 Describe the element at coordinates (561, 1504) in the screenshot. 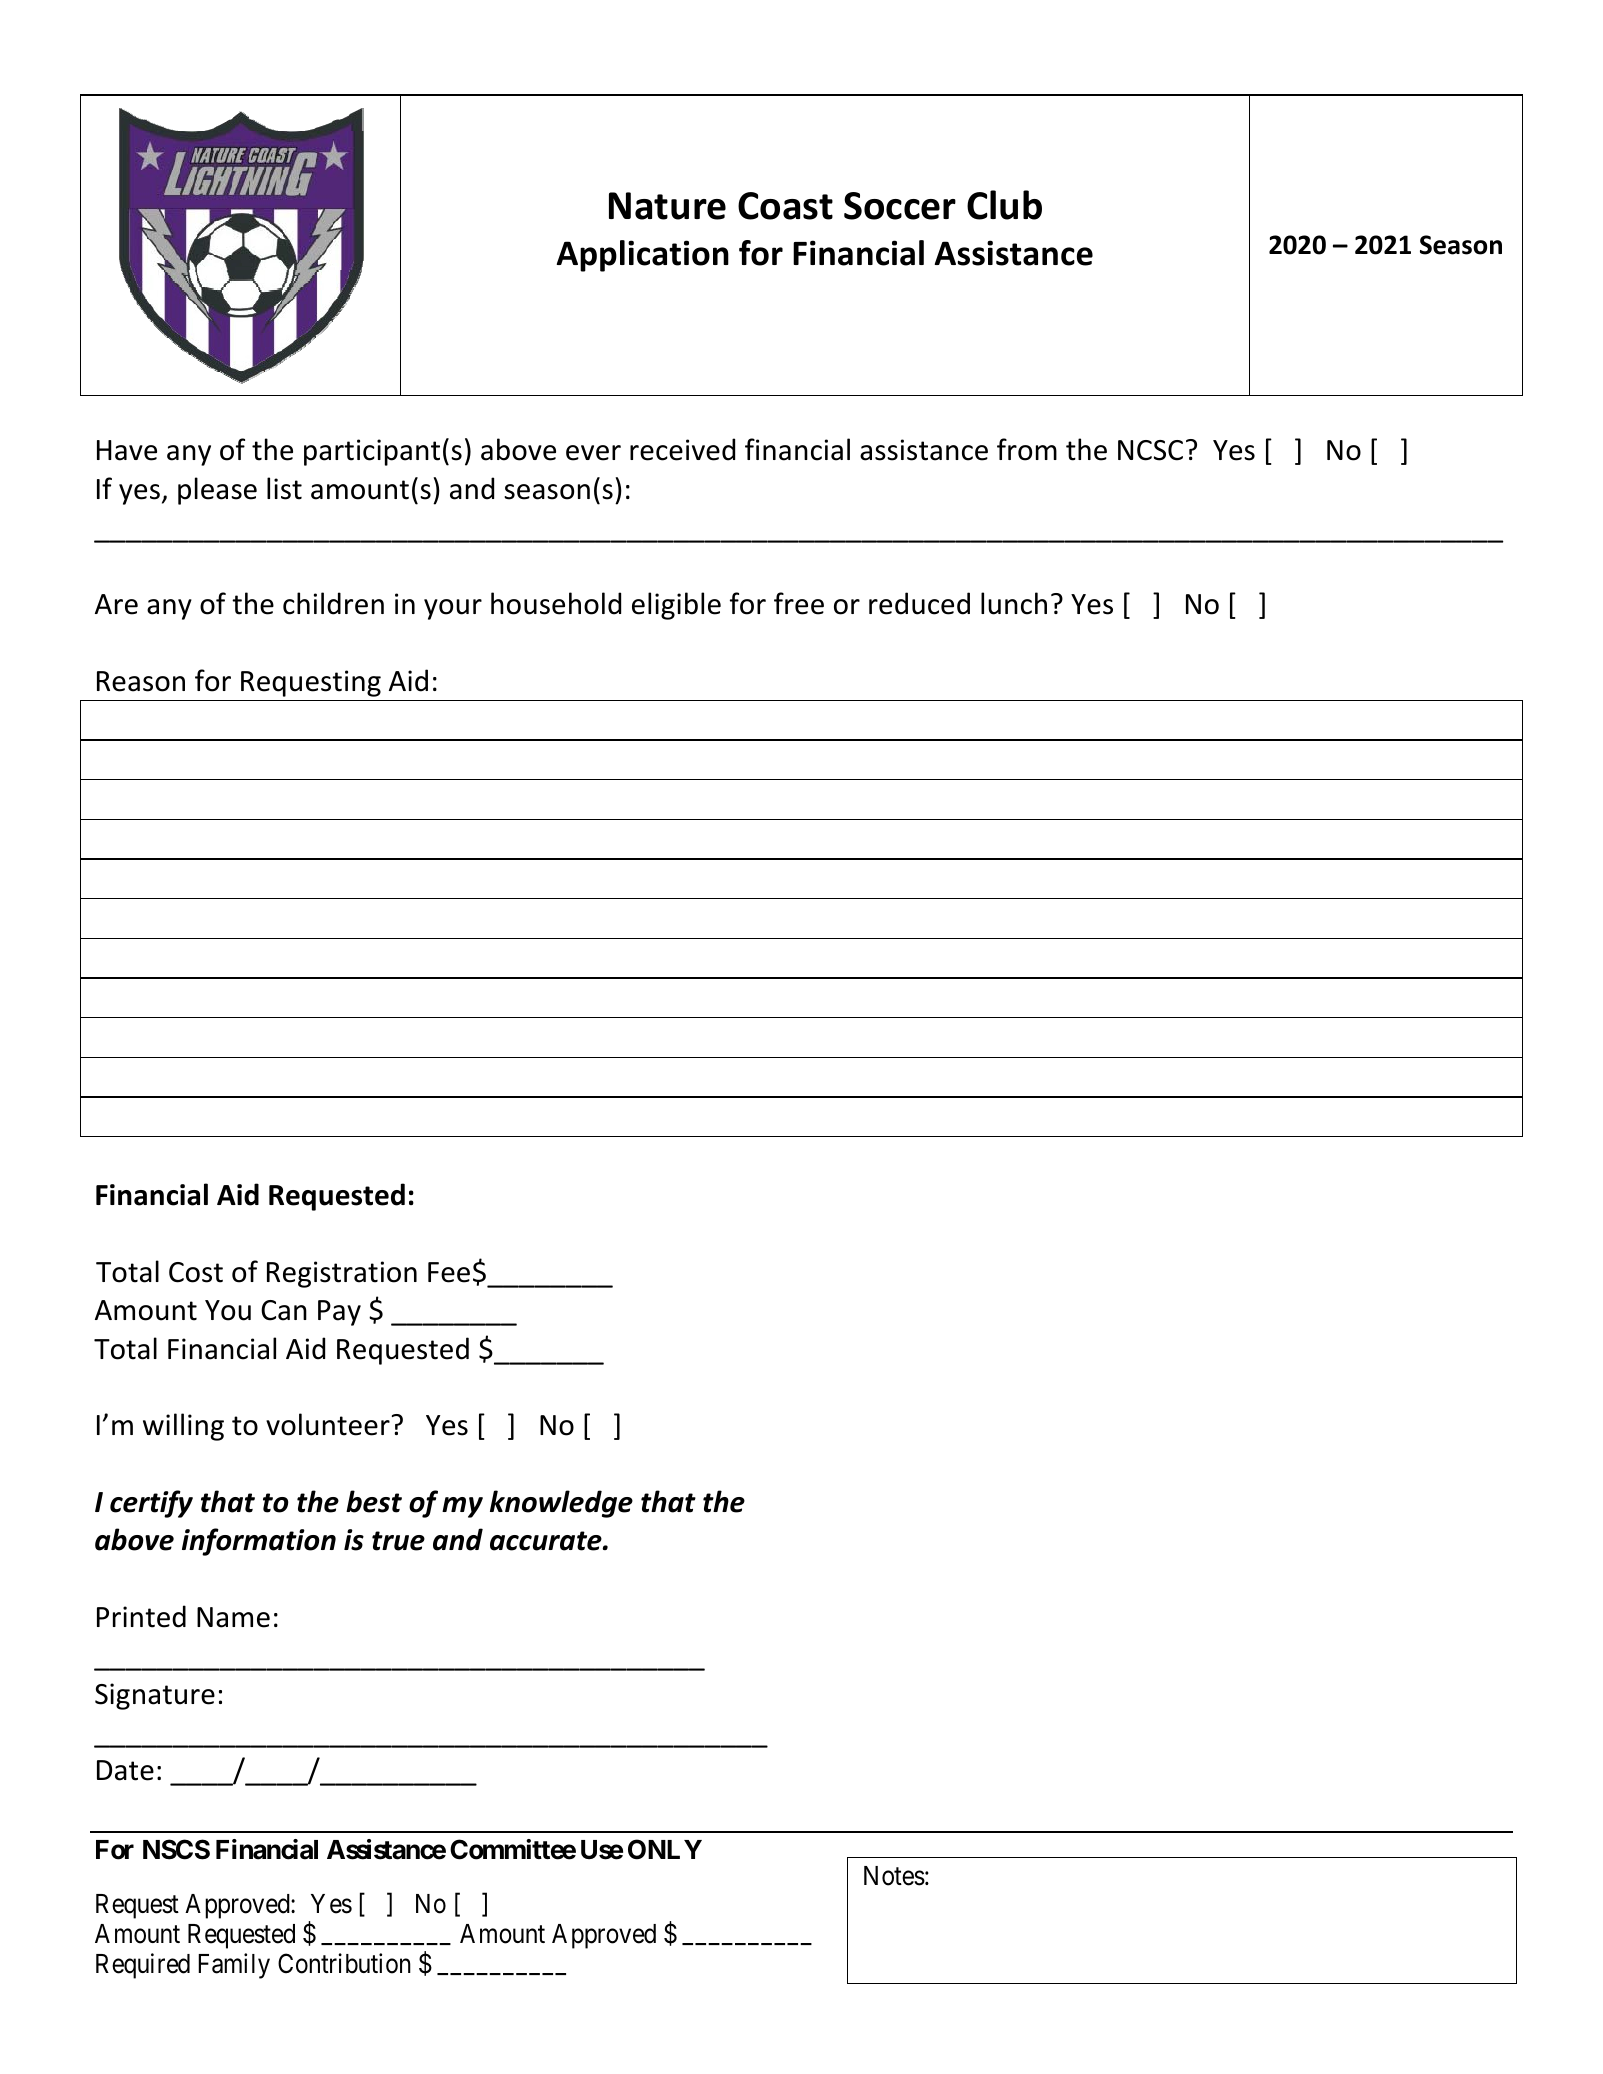

I see `knowledge` at that location.
